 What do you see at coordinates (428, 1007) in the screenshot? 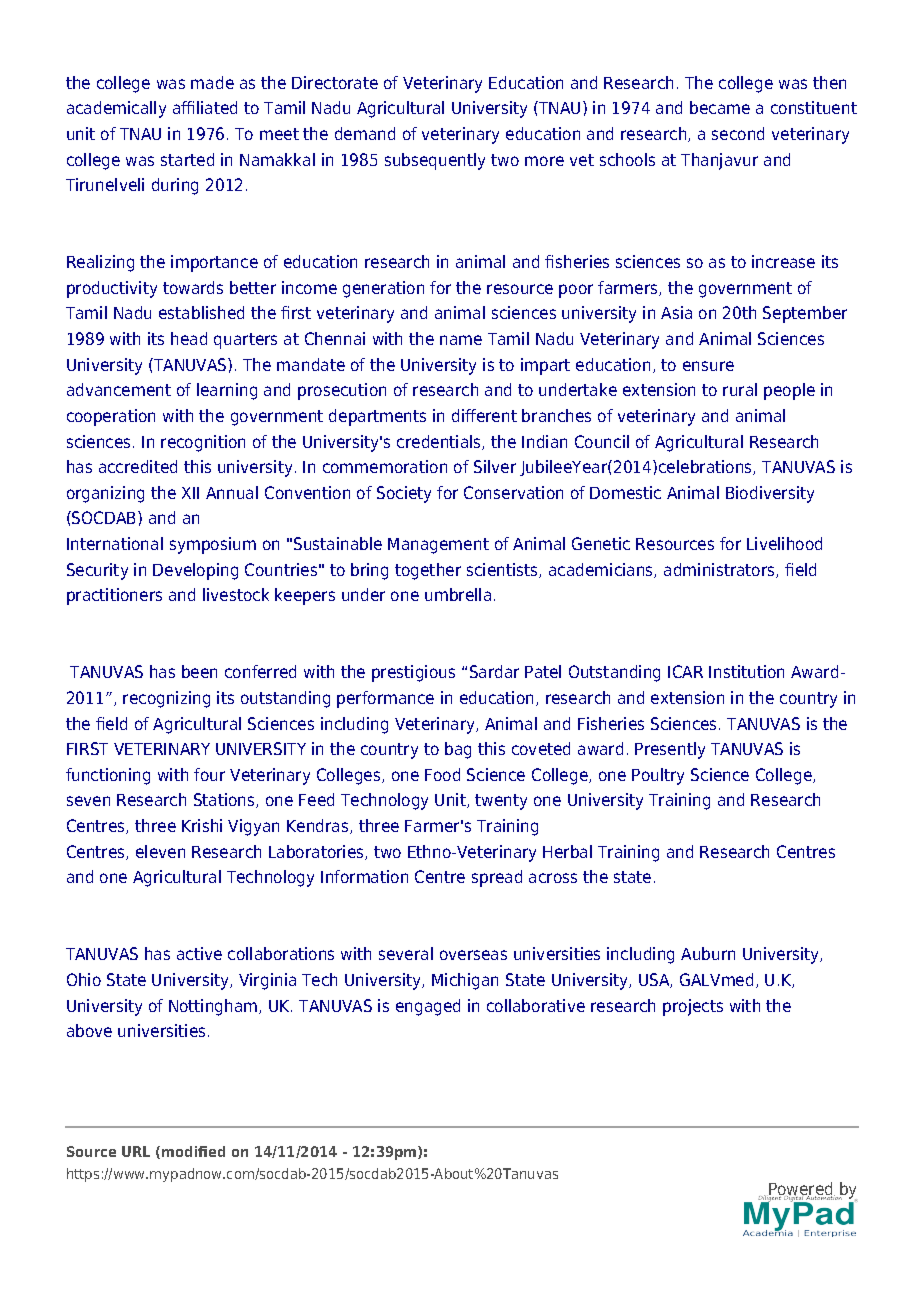
I see `engaged` at bounding box center [428, 1007].
